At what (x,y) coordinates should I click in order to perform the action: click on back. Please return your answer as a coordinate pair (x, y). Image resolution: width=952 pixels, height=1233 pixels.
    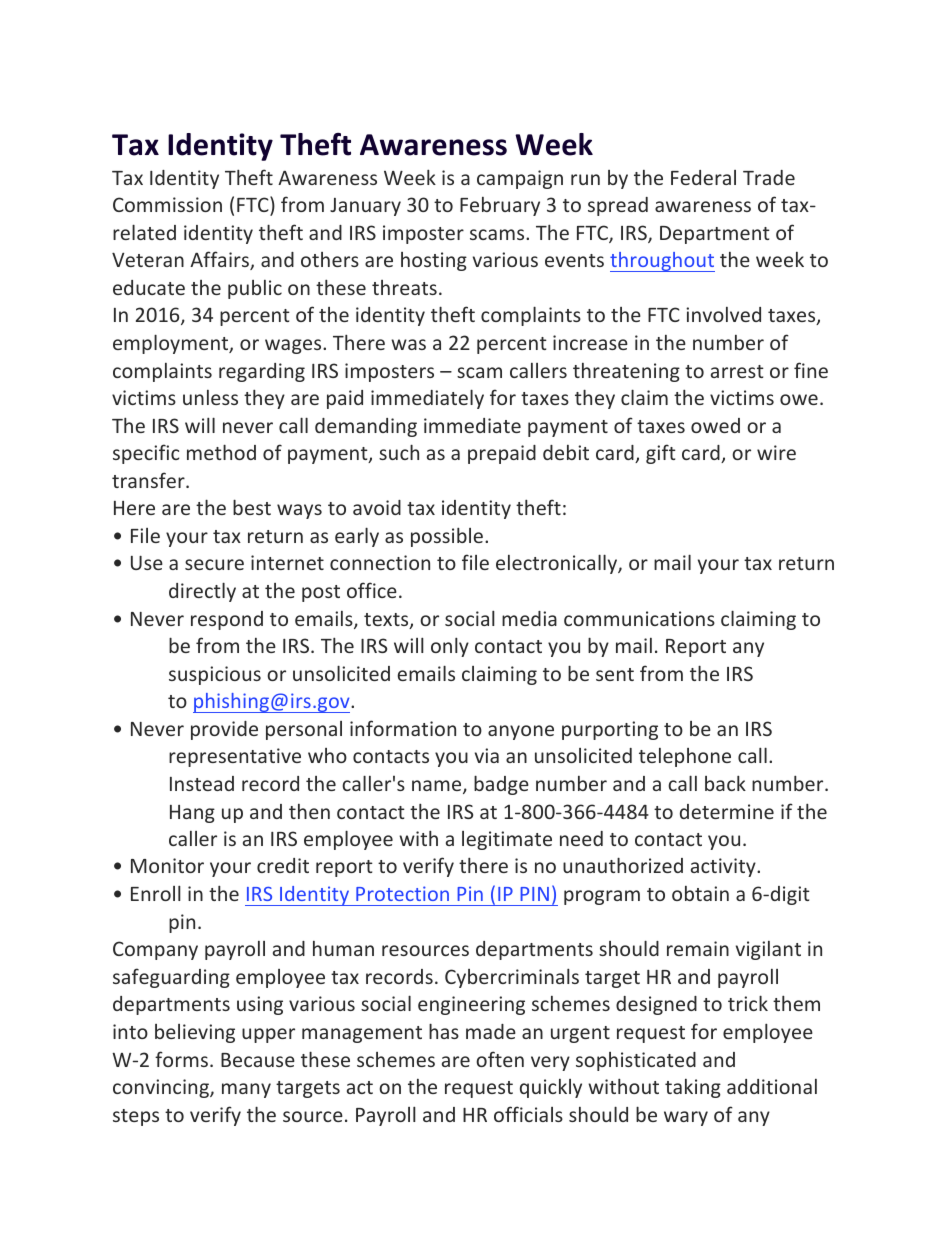
    Looking at the image, I should click on (725, 783).
